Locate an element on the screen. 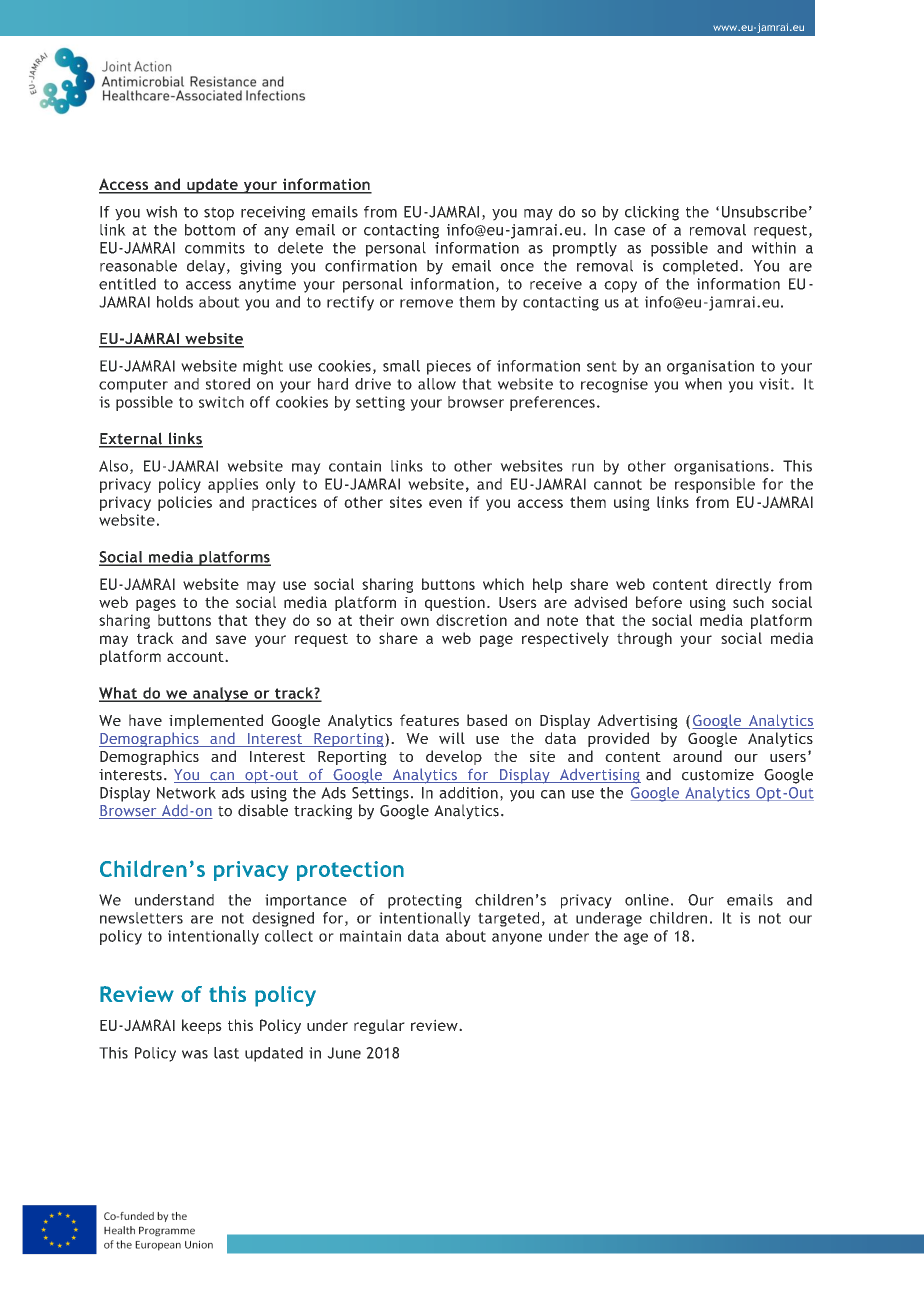 The width and height of the screenshot is (924, 1308). confirmation is located at coordinates (371, 266).
